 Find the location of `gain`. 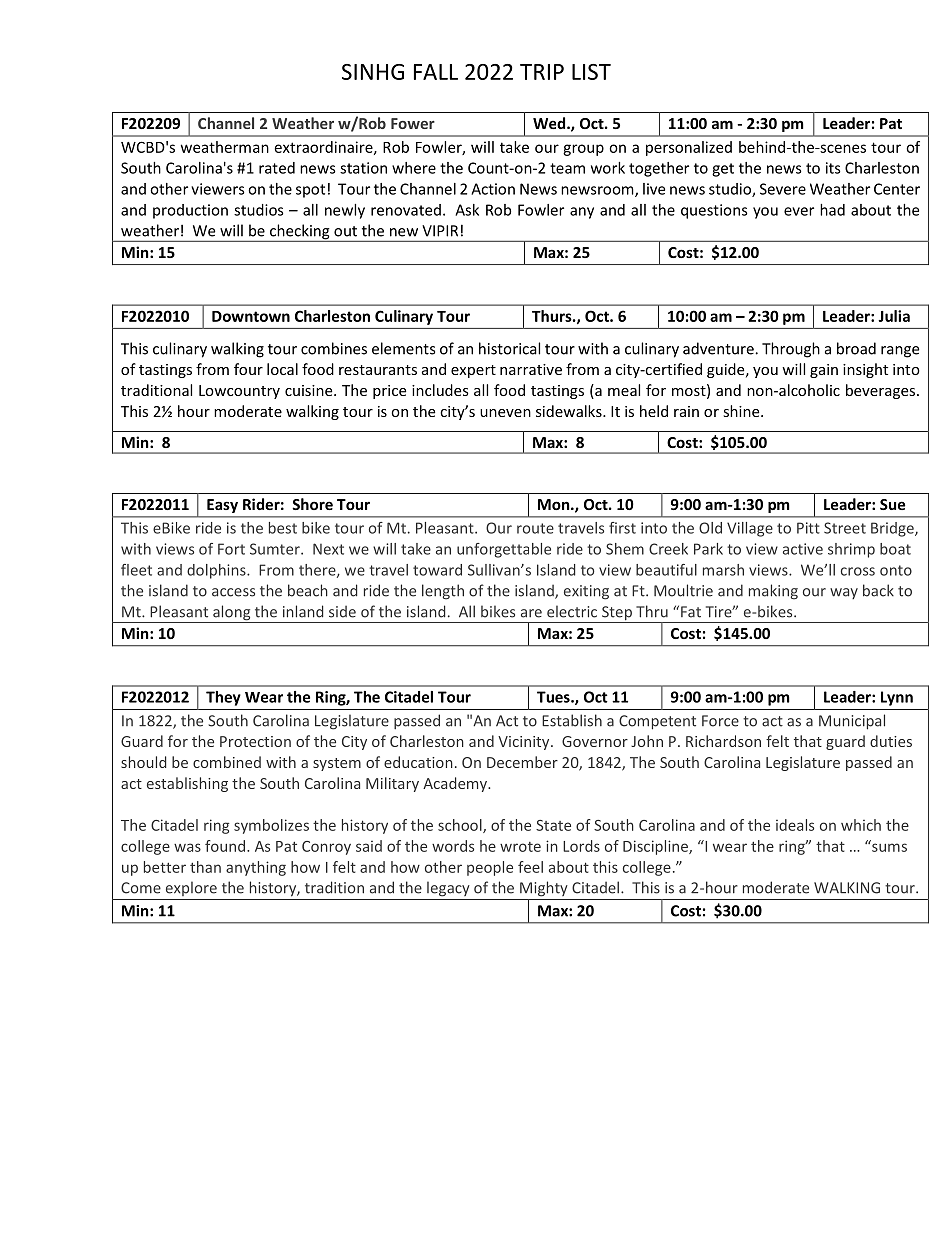

gain is located at coordinates (824, 371).
